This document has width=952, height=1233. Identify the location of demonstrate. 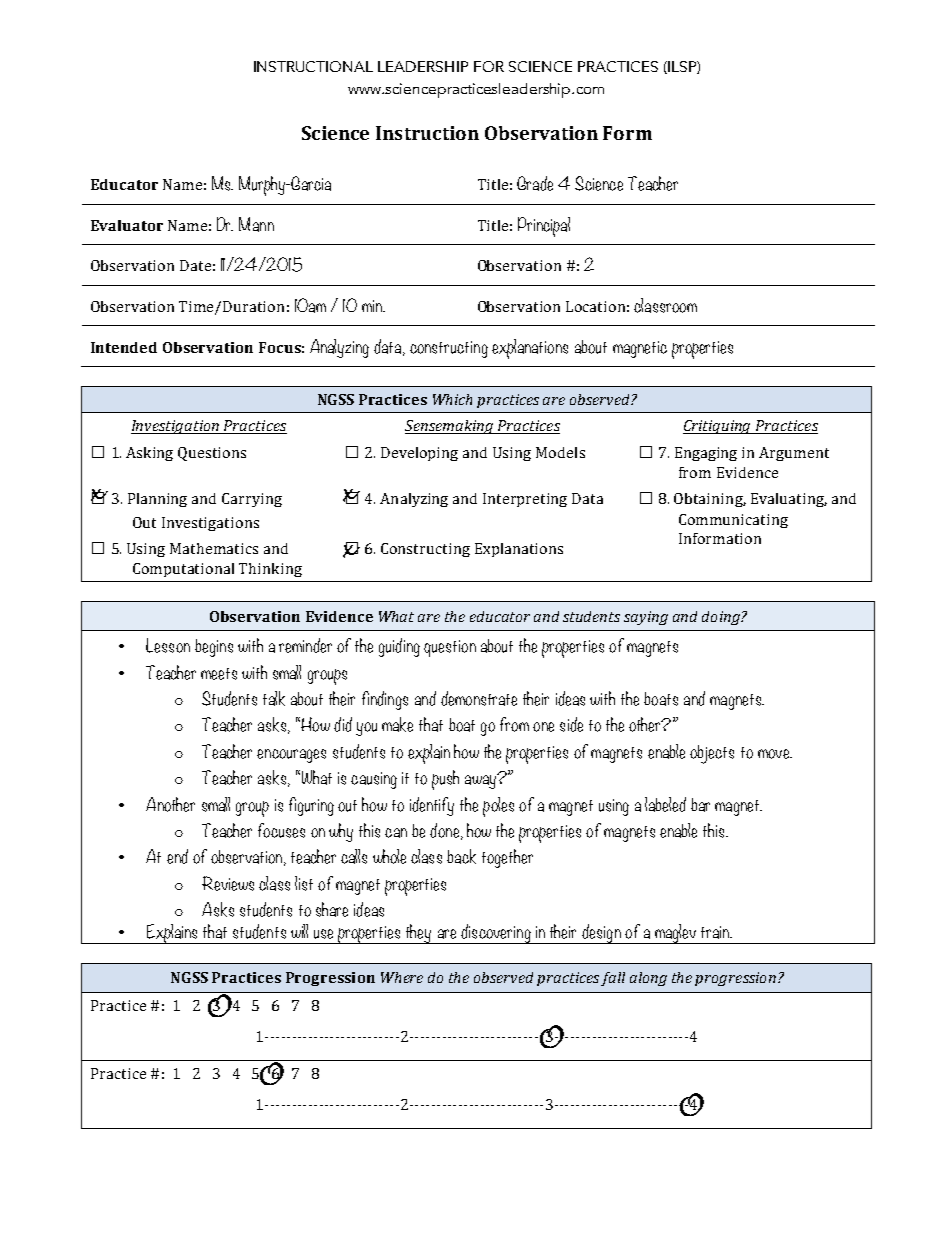
(479, 698).
